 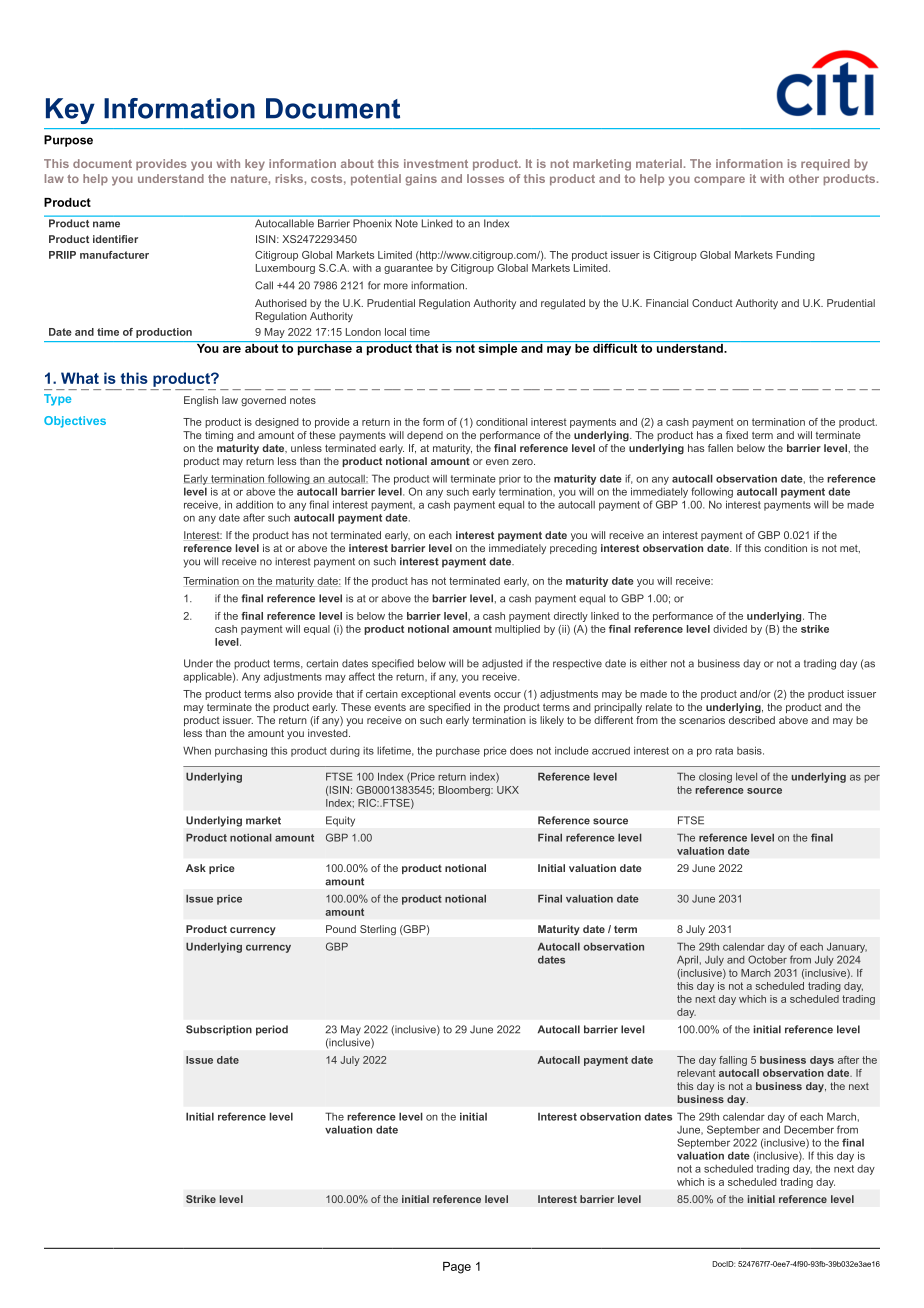 I want to click on compare, so click(x=719, y=180).
